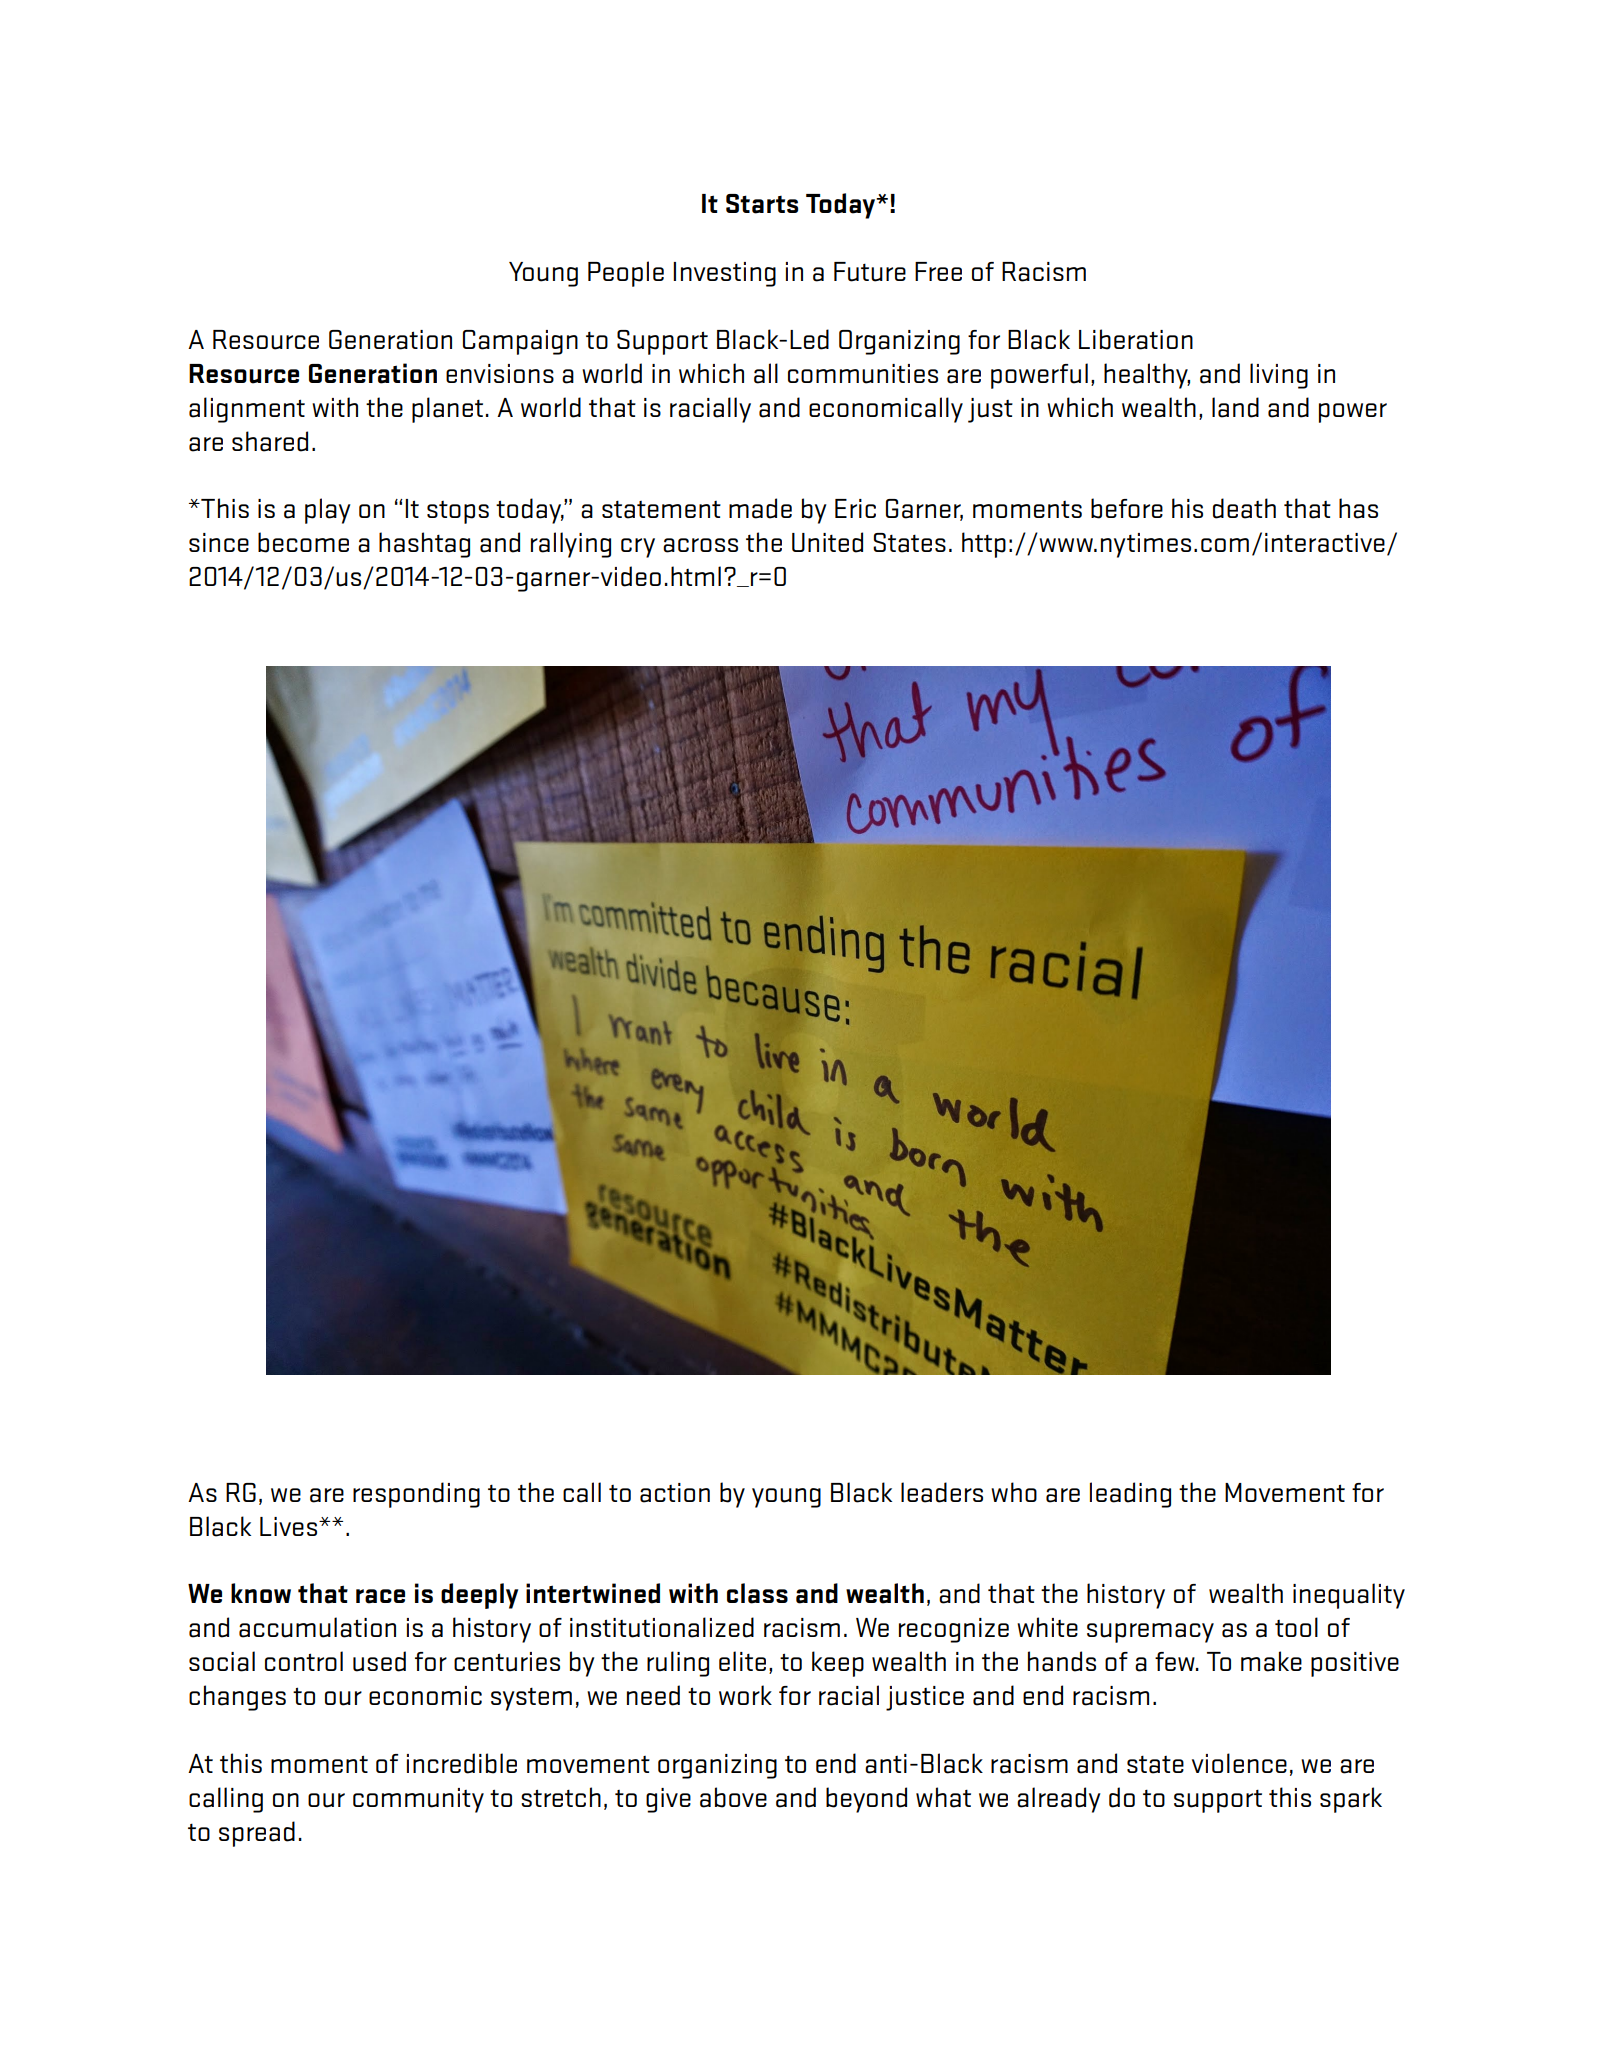 Image resolution: width=1597 pixels, height=2066 pixels. Describe the element at coordinates (418, 1800) in the screenshot. I see `community` at that location.
